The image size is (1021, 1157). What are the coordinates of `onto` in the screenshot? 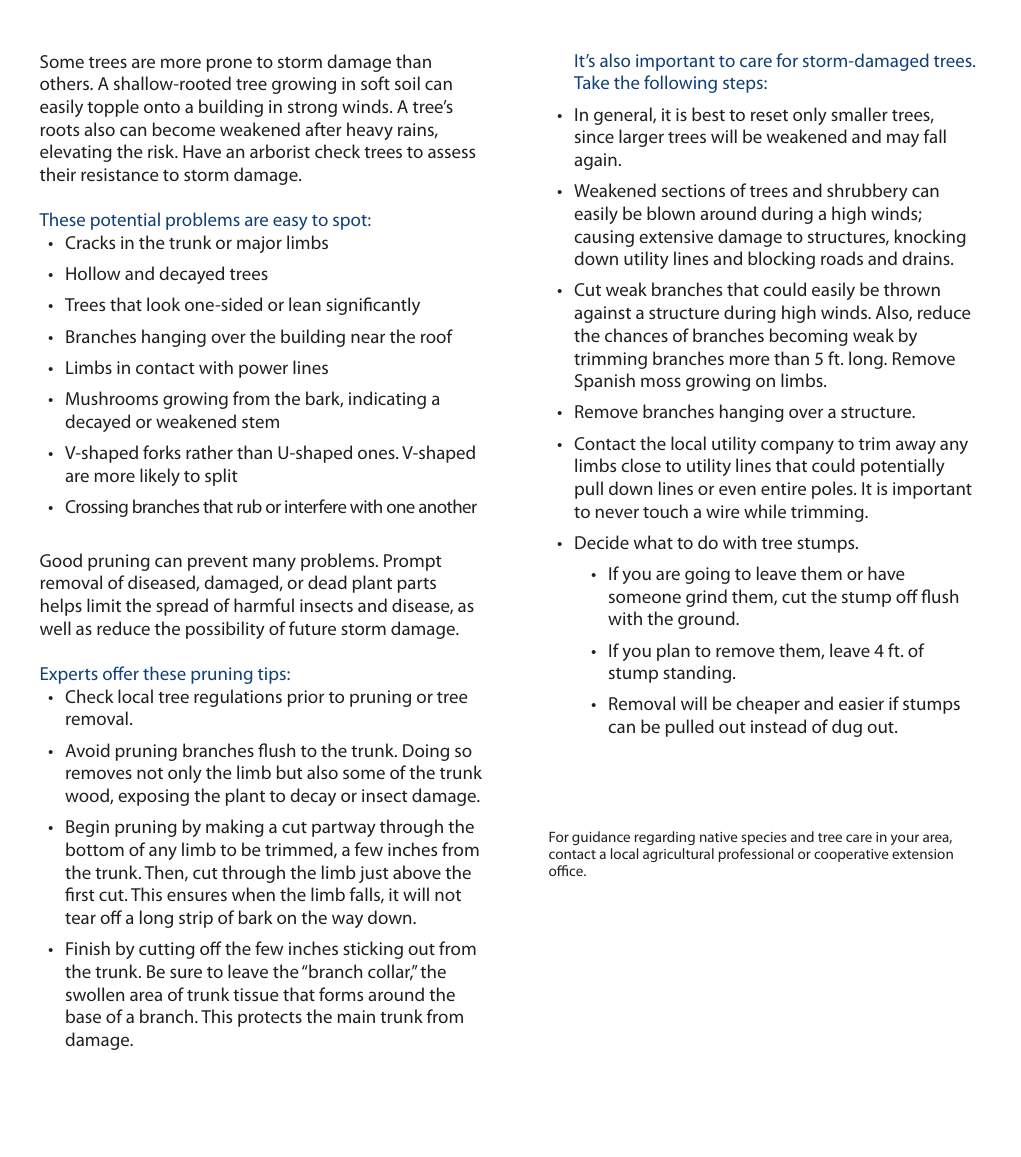 It's located at (162, 107).
